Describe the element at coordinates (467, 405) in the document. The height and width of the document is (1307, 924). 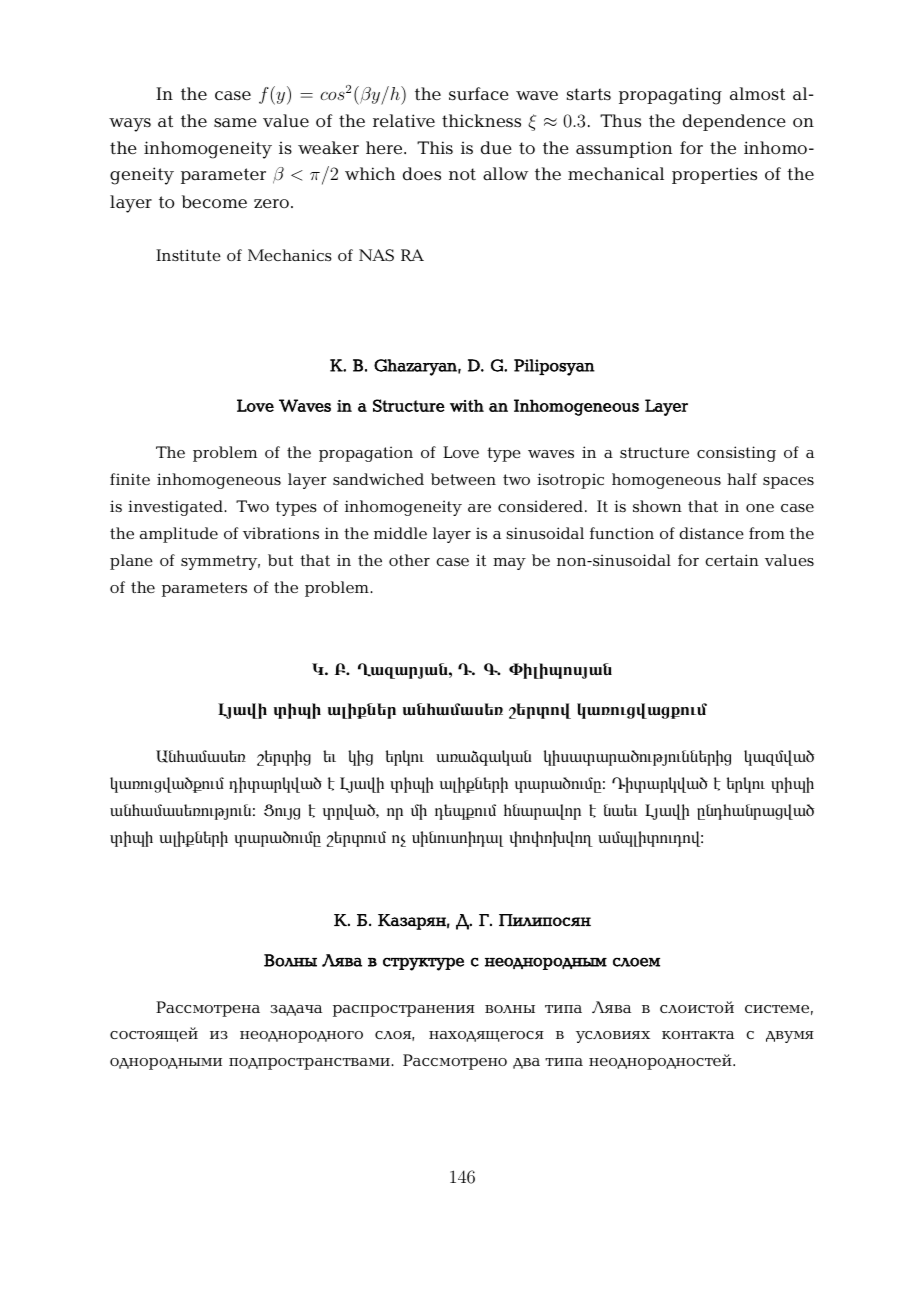
I see `with` at that location.
